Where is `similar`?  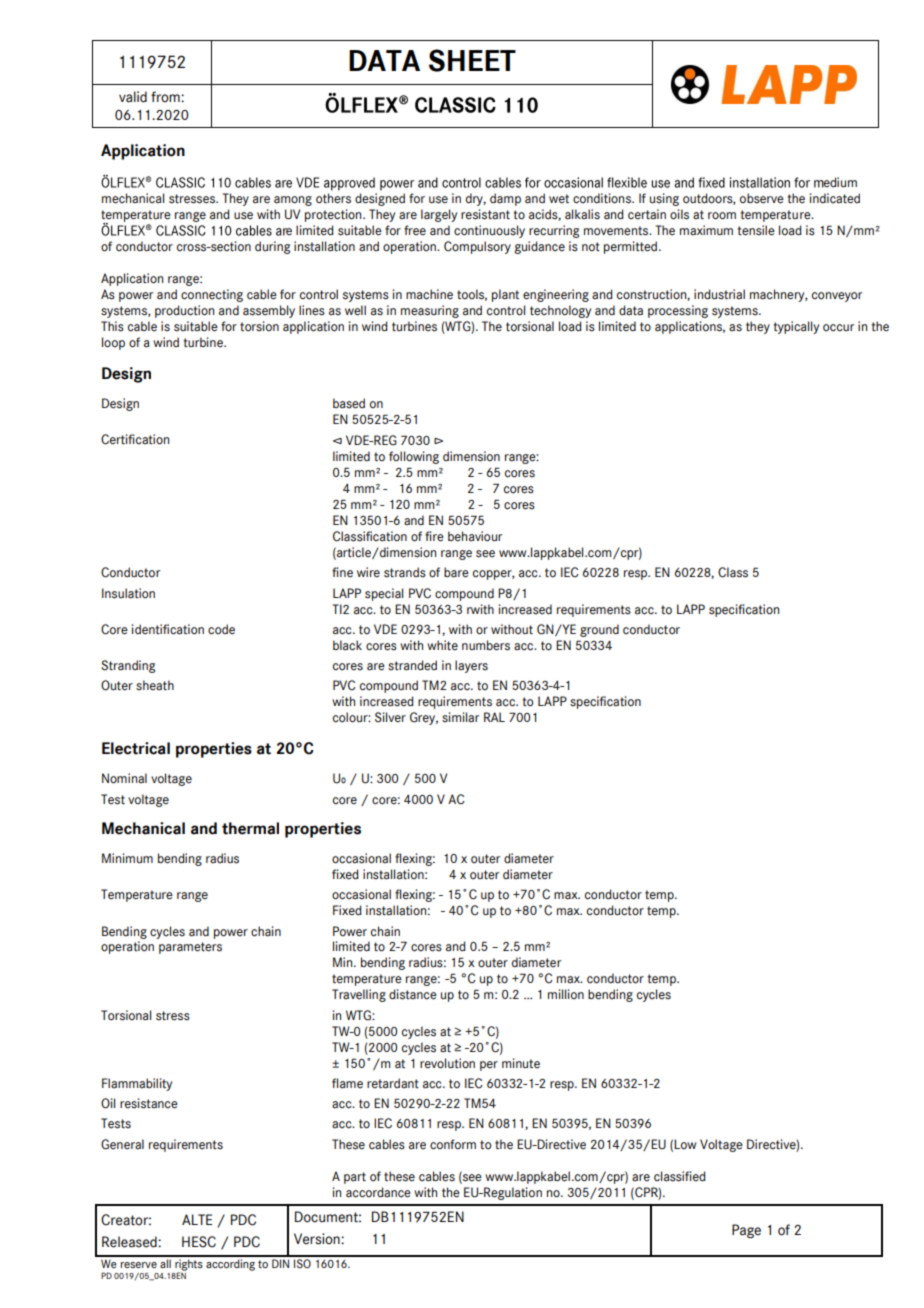 similar is located at coordinates (460, 717).
